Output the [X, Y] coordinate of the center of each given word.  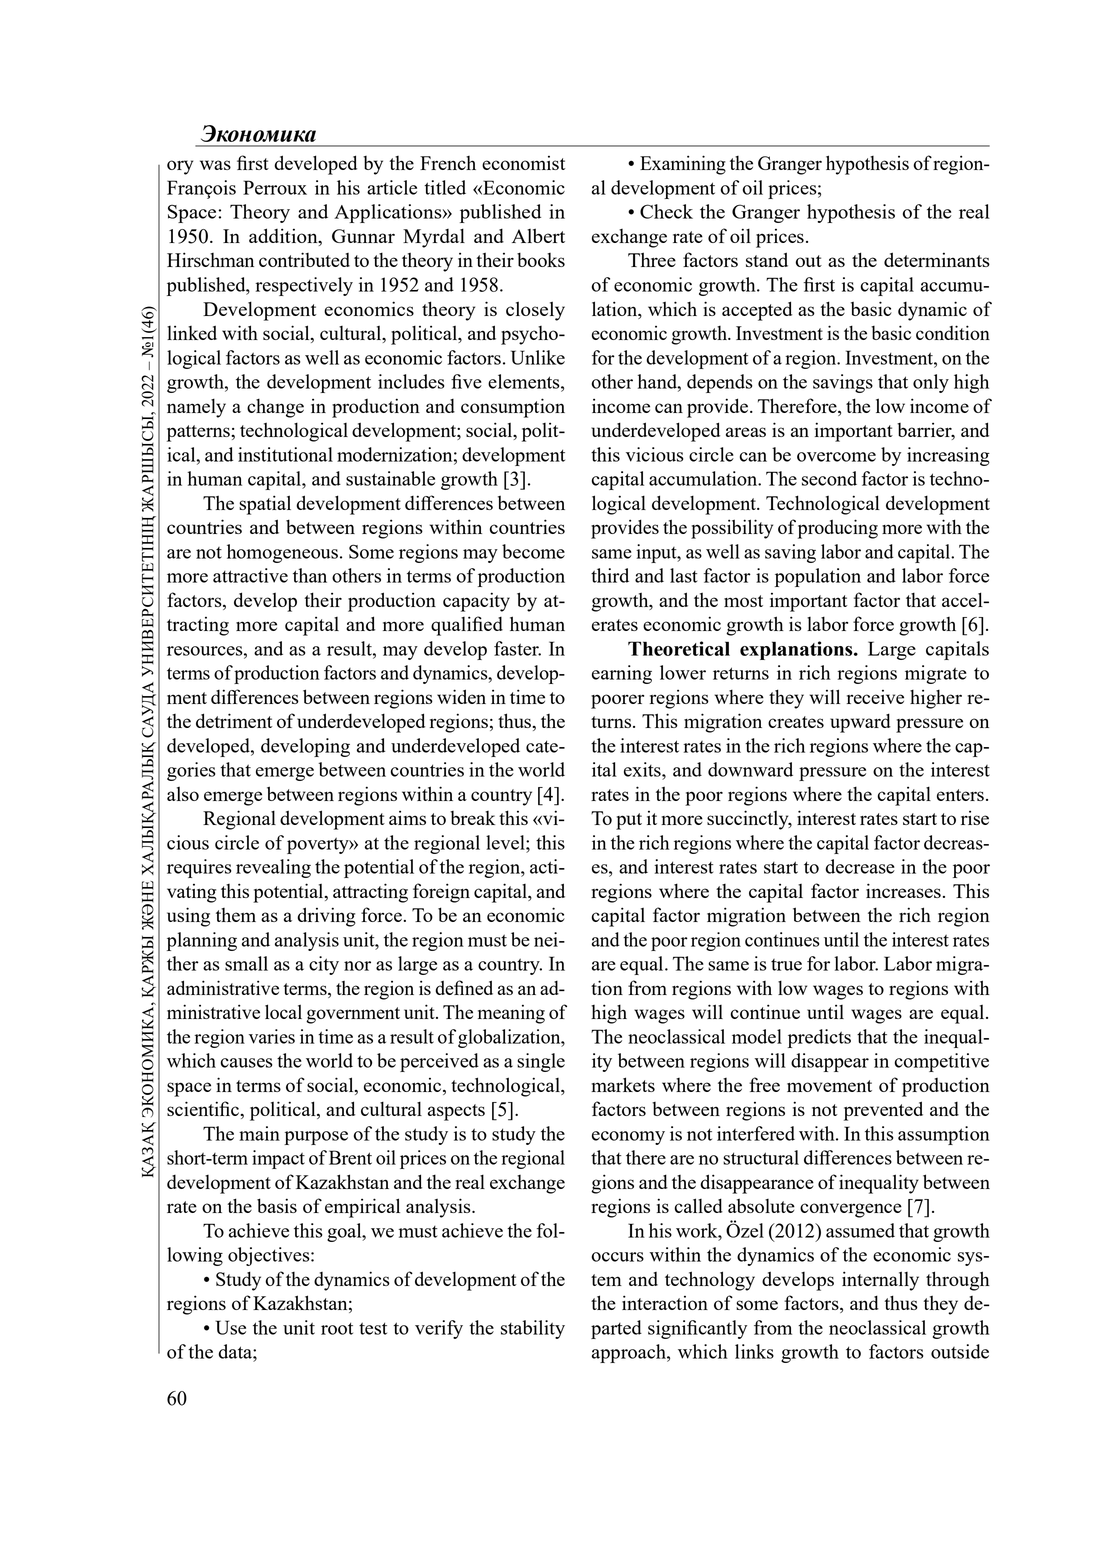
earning [622, 674]
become [533, 551]
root [337, 1328]
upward [860, 723]
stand [767, 259]
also [183, 794]
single [541, 1062]
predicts [819, 1038]
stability [533, 1329]
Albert [538, 235]
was [215, 165]
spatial [265, 505]
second [829, 478]
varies [272, 1036]
